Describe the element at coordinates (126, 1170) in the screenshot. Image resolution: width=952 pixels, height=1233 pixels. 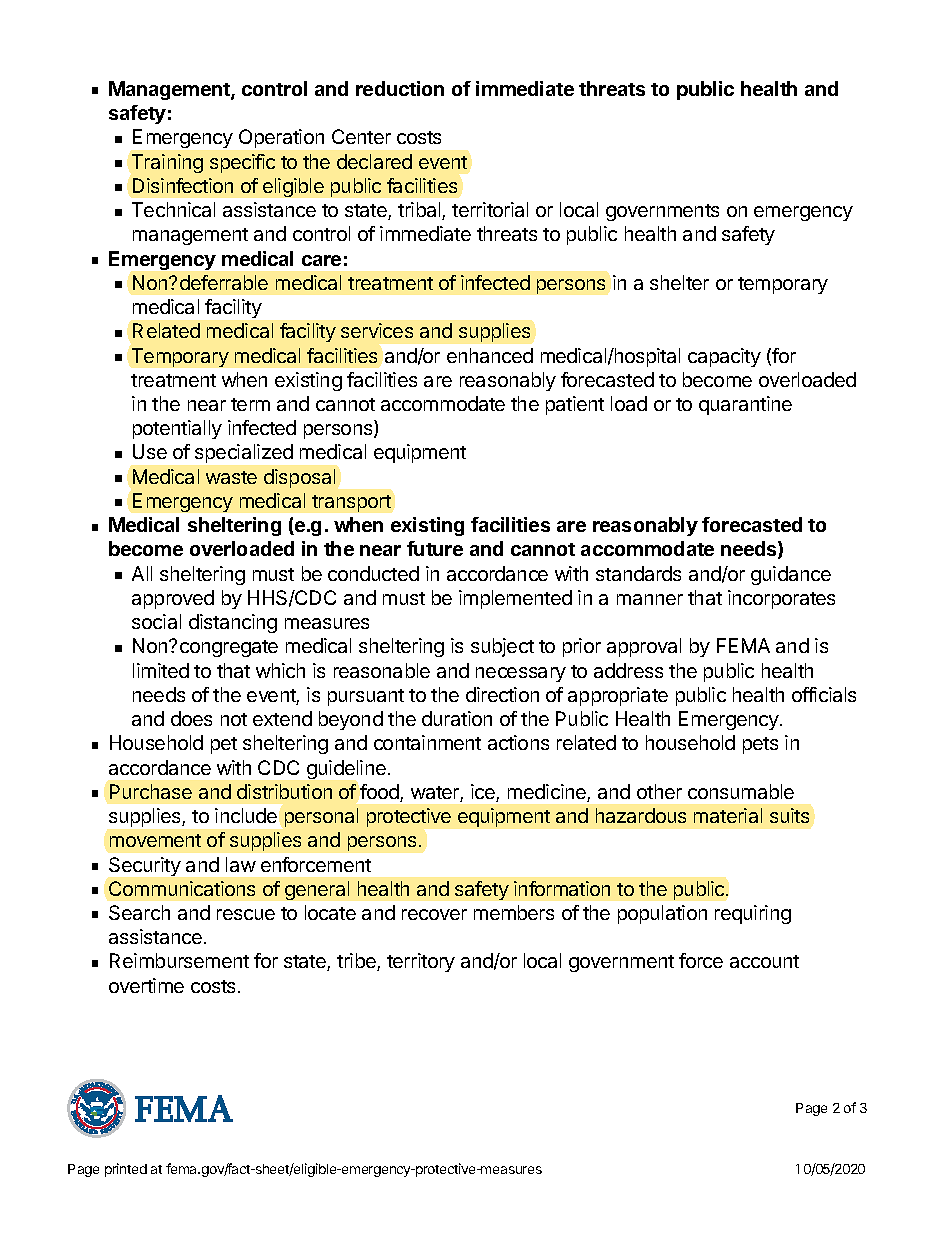
I see `printed` at that location.
